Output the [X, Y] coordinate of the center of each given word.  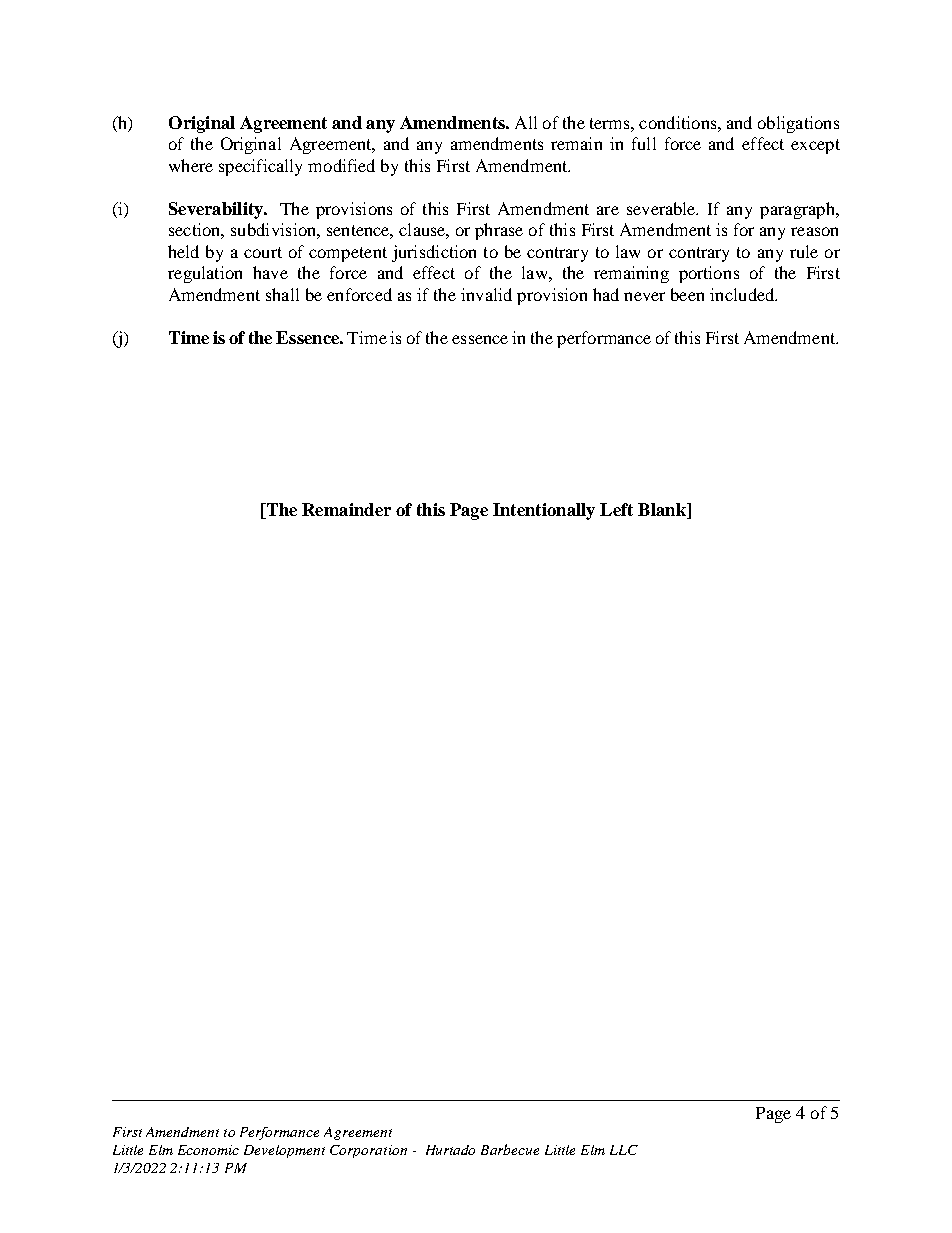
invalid [486, 294]
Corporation [368, 1151]
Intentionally [544, 511]
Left [616, 509]
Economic [208, 1150]
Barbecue [510, 1149]
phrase [499, 231]
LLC [624, 1150]
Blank [663, 511]
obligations [798, 124]
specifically [260, 167]
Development [284, 1151]
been [687, 294]
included [743, 294]
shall [282, 294]
